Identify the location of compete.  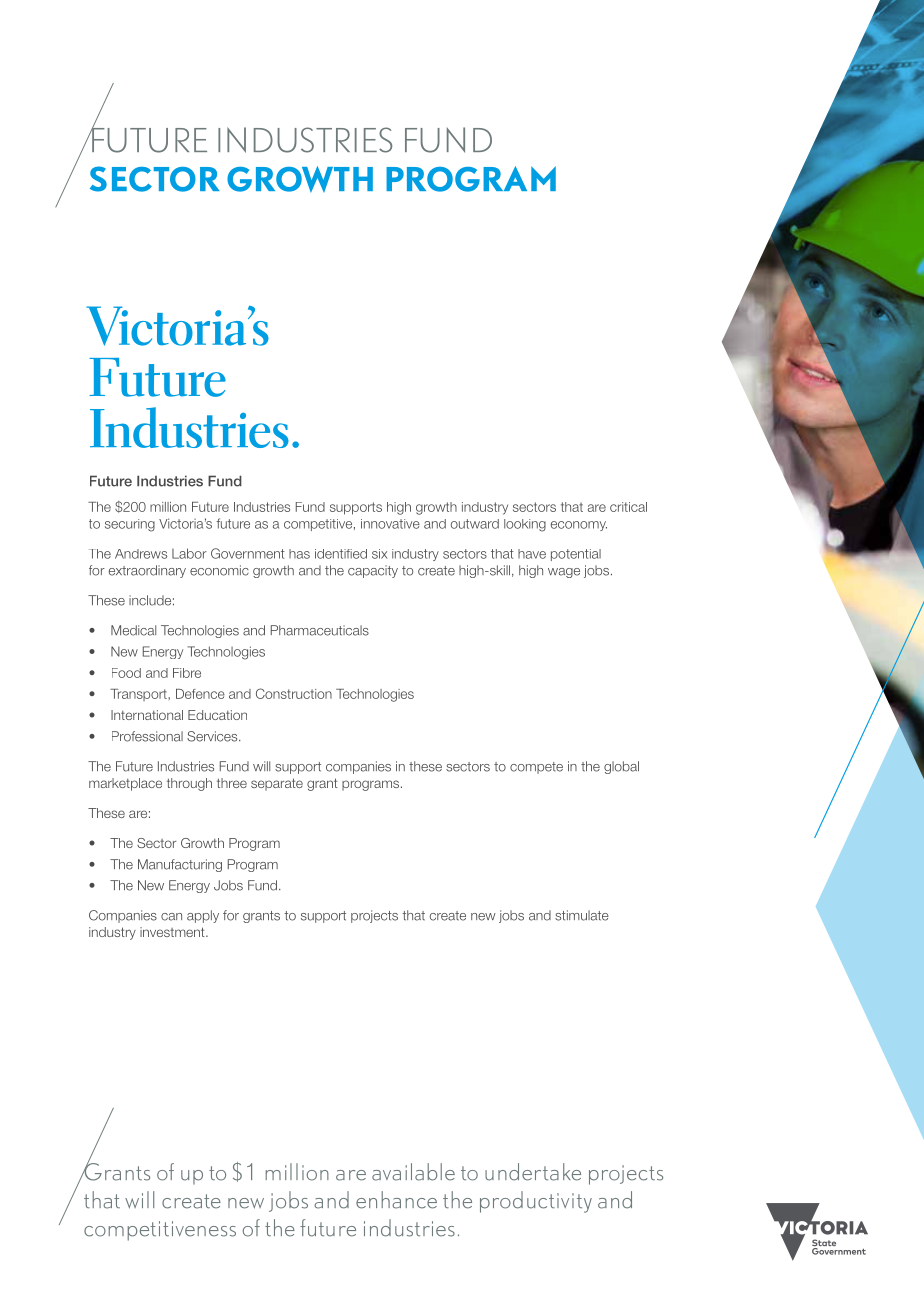
(536, 768).
